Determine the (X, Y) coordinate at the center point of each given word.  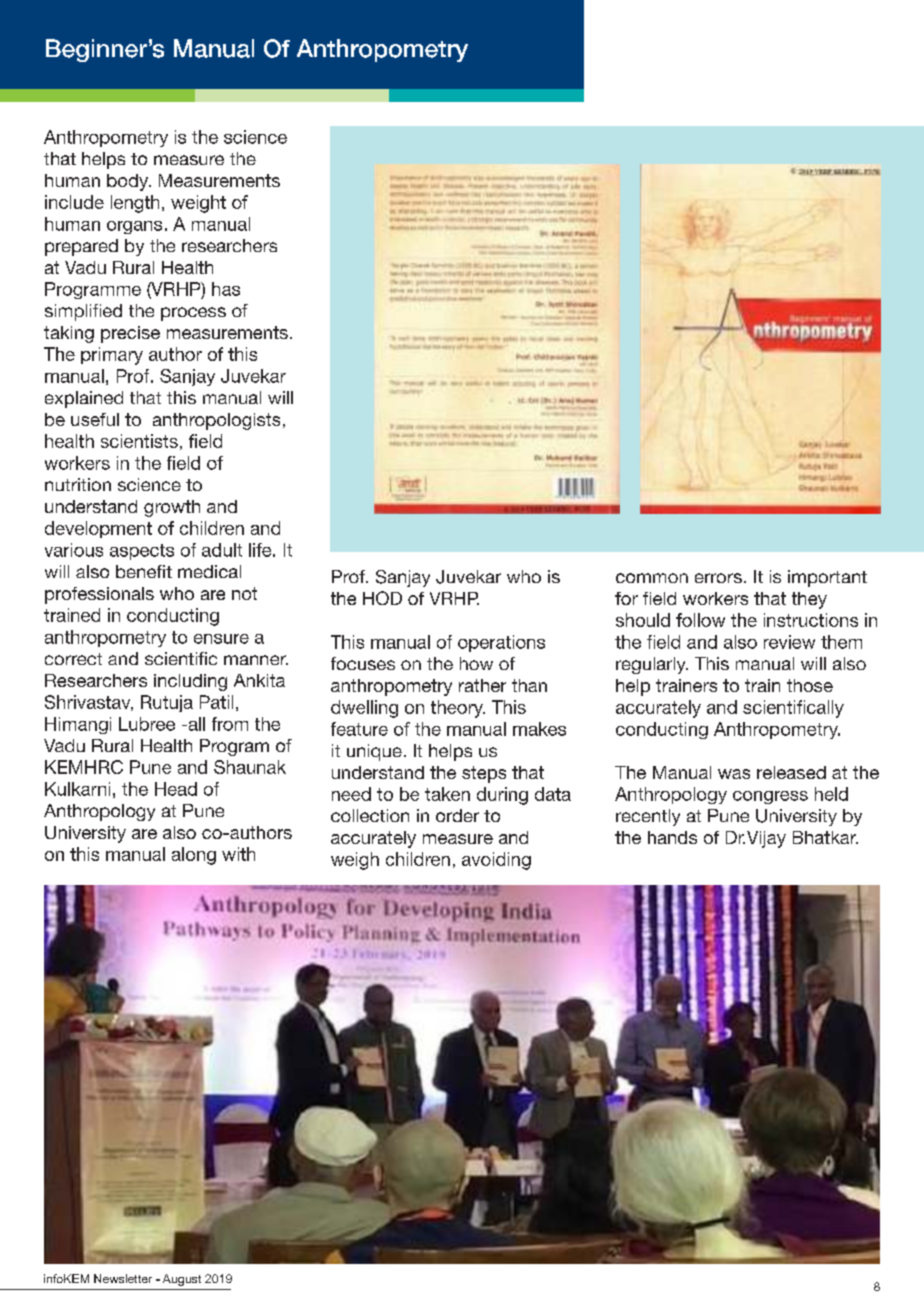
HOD (382, 598)
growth (172, 508)
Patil (216, 702)
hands (672, 837)
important (827, 578)
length (135, 204)
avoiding (496, 861)
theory (458, 709)
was (734, 774)
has (226, 289)
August (182, 1280)
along (194, 856)
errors (718, 578)
